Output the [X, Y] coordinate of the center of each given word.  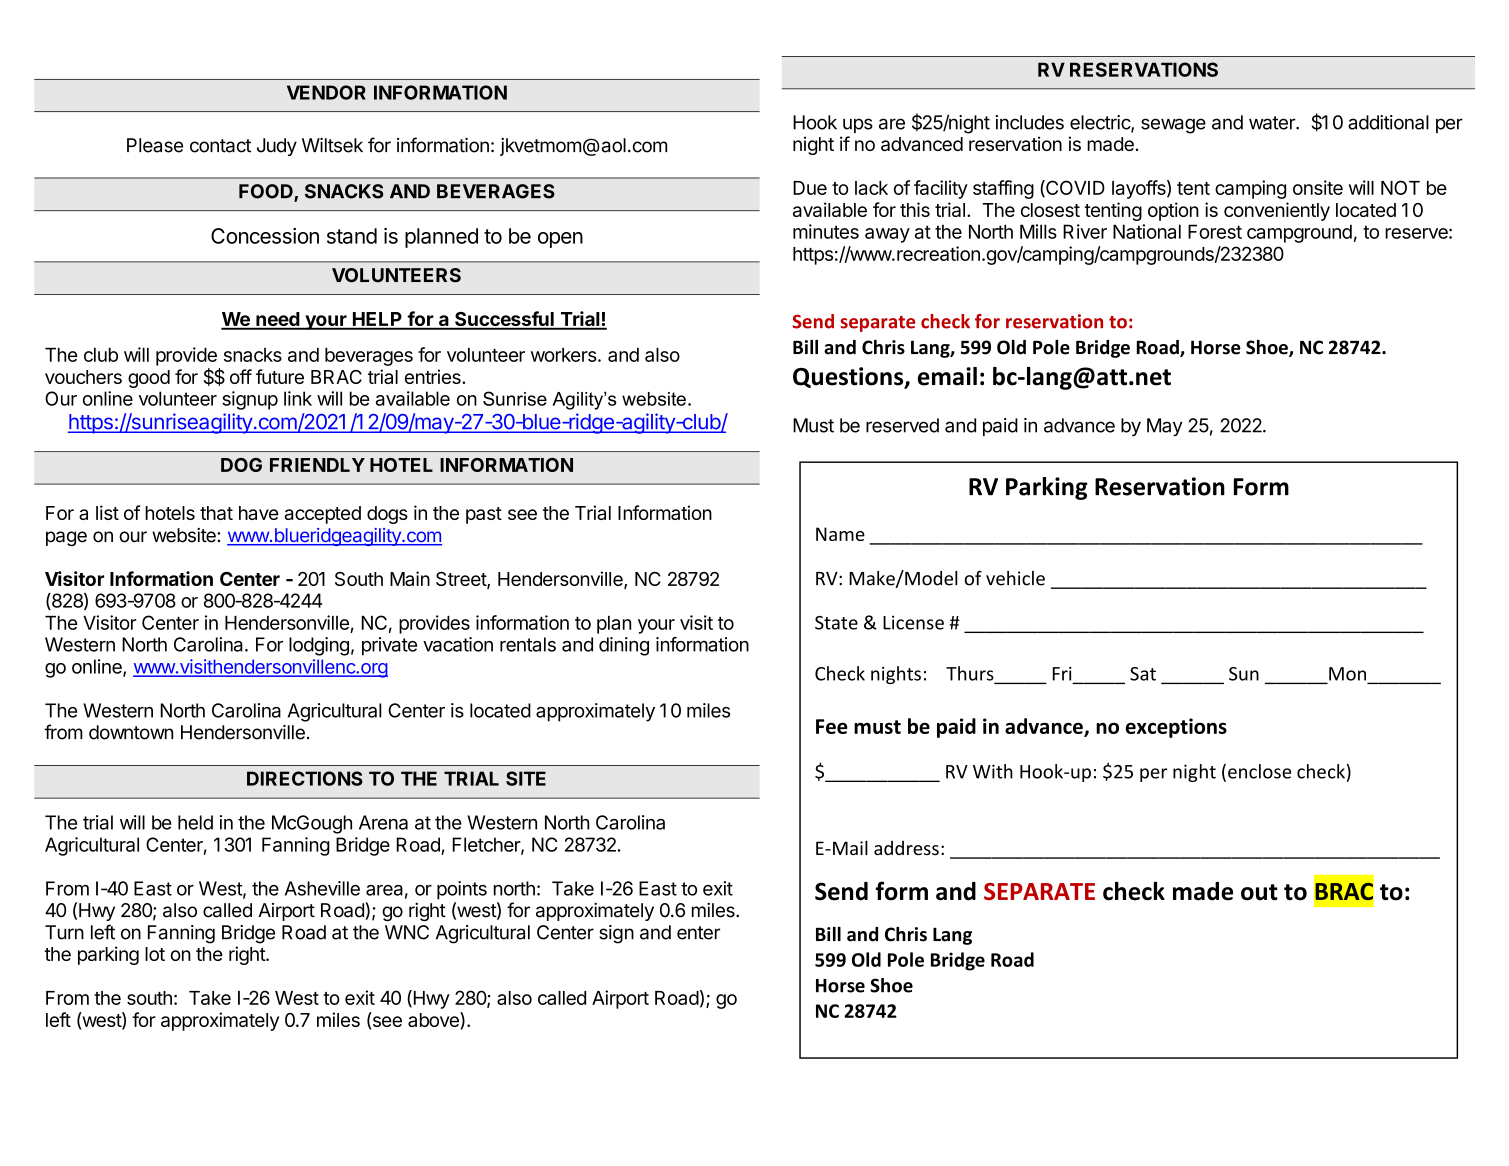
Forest [1215, 231]
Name [840, 534]
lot [155, 954]
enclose [1259, 771]
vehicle [1015, 578]
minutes [826, 231]
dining [624, 646]
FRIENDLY [317, 465]
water [1273, 123]
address [906, 848]
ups [858, 125]
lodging [319, 646]
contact [220, 146]
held [195, 822]
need [277, 320]
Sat [1143, 674]
